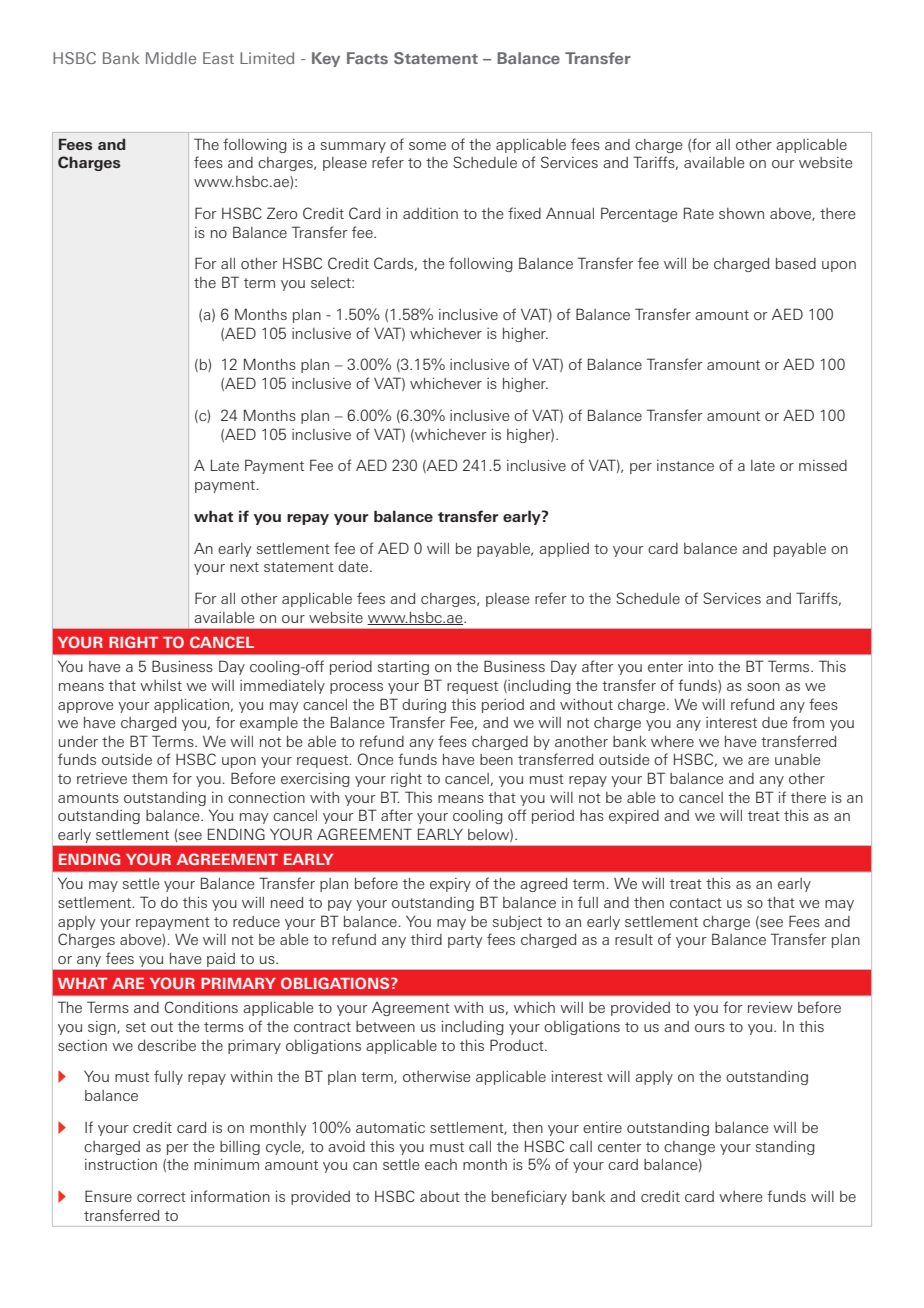  Describe the element at coordinates (171, 58) in the screenshot. I see `Middle` at that location.
